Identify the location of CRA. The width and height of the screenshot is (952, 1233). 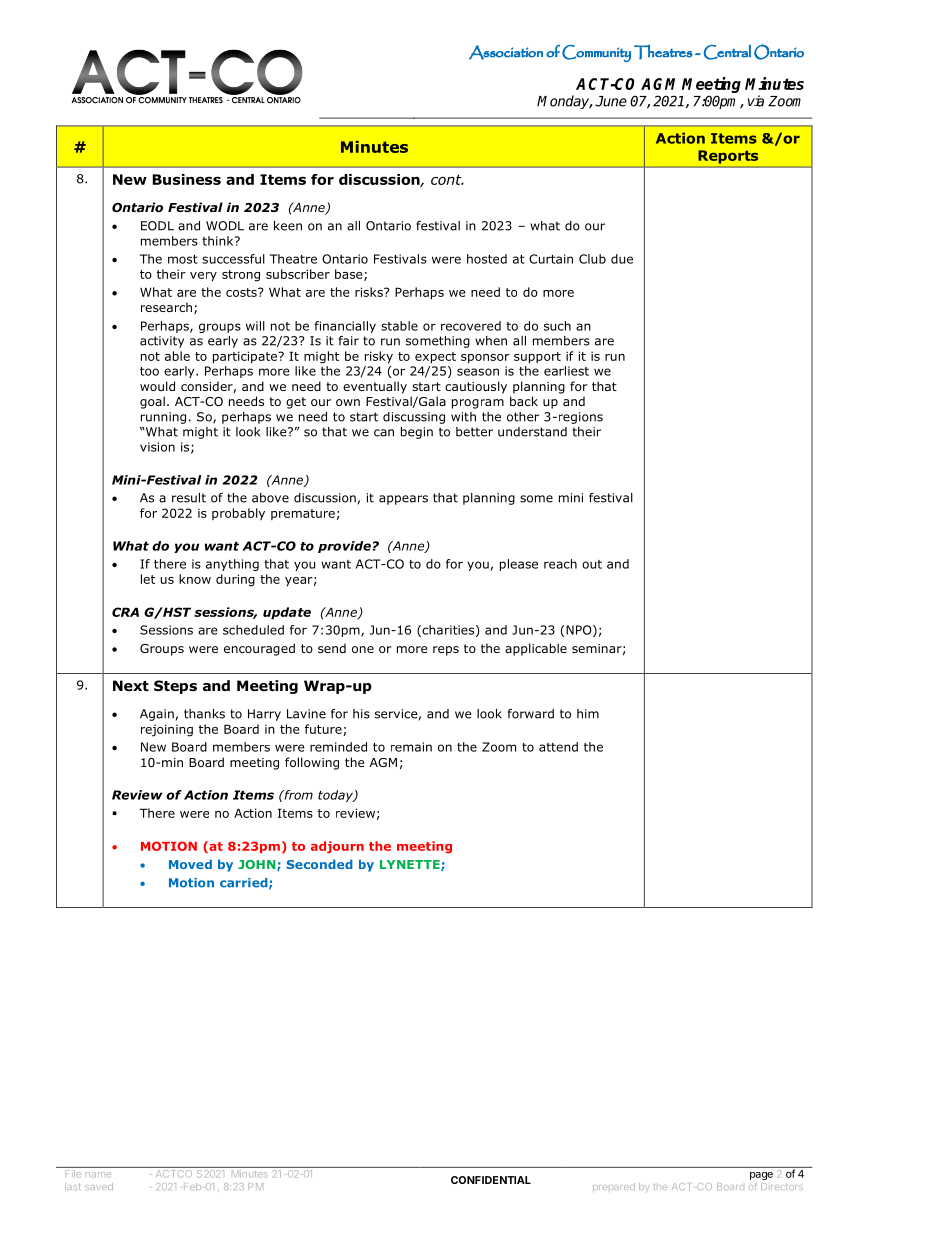
(125, 612).
